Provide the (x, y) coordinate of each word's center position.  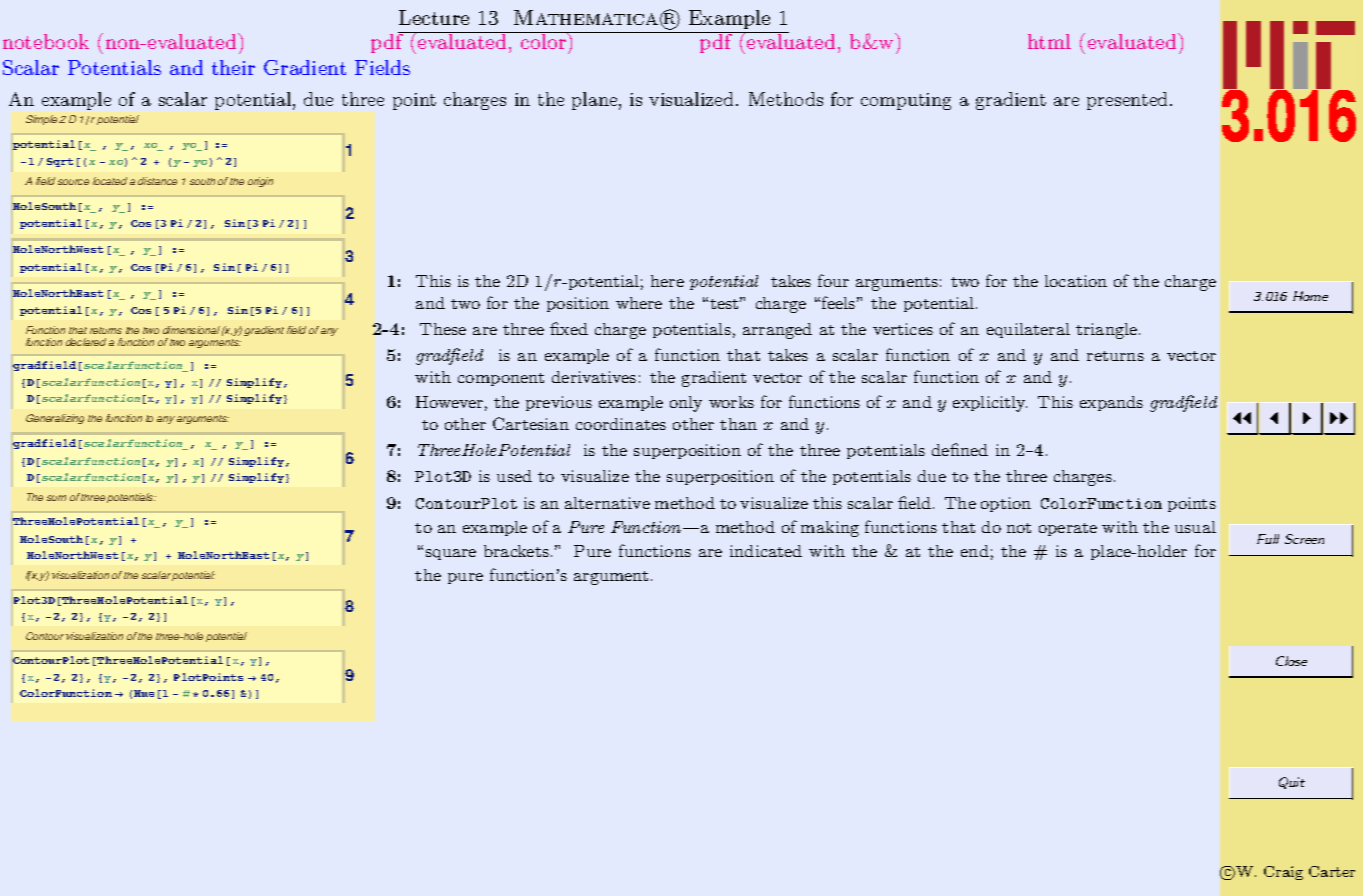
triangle (1106, 331)
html (1049, 41)
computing (906, 101)
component (501, 379)
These (443, 329)
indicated (766, 551)
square (451, 554)
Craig (1283, 873)
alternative (607, 503)
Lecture (434, 17)
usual (1195, 527)
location (1076, 281)
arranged (777, 331)
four (833, 280)
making (830, 529)
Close (1291, 661)
